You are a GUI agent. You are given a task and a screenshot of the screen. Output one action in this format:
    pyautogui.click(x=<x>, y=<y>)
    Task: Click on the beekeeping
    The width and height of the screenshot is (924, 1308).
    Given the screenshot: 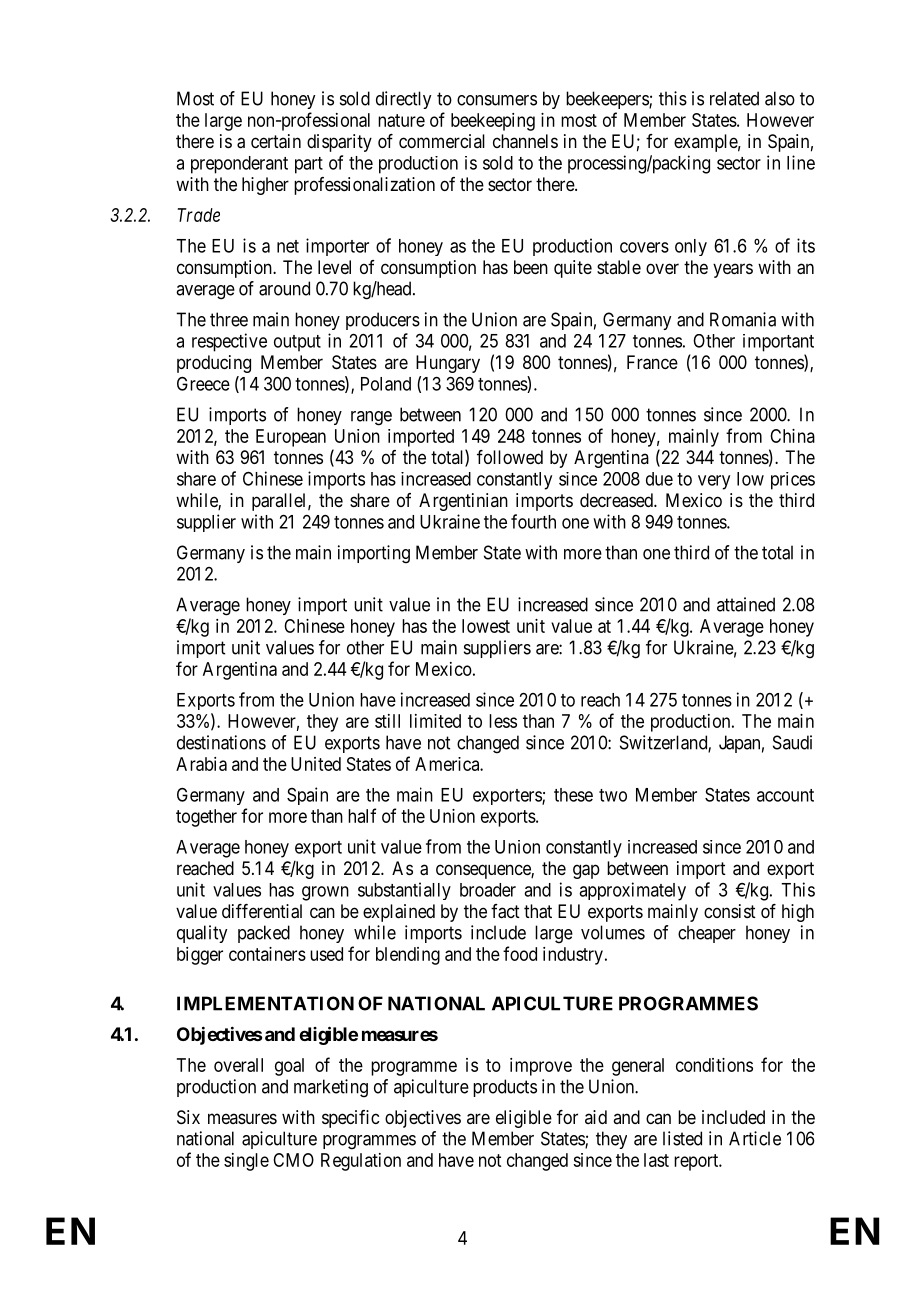 What is the action you would take?
    pyautogui.click(x=493, y=122)
